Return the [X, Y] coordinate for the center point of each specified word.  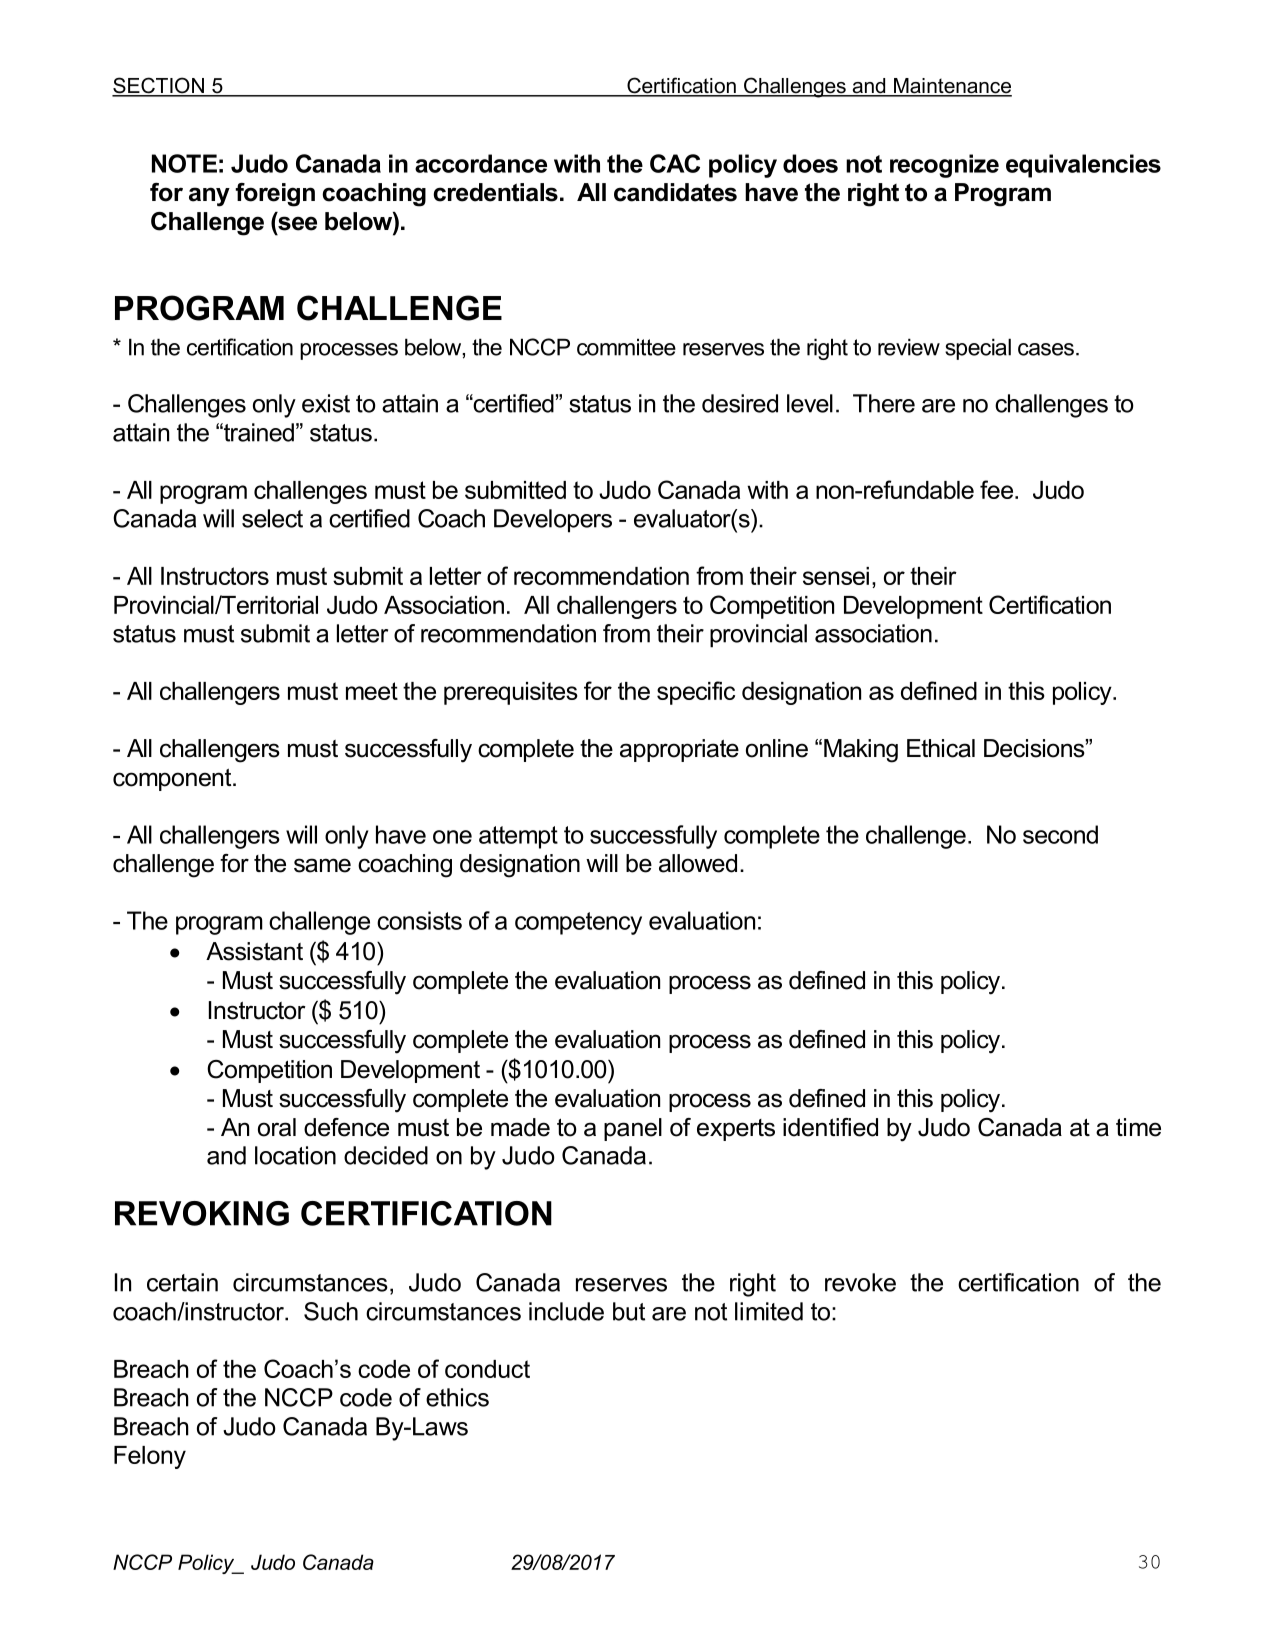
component [173, 779]
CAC [675, 163]
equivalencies [1083, 166]
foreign [275, 195]
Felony [150, 1457]
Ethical [941, 748]
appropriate [679, 750]
